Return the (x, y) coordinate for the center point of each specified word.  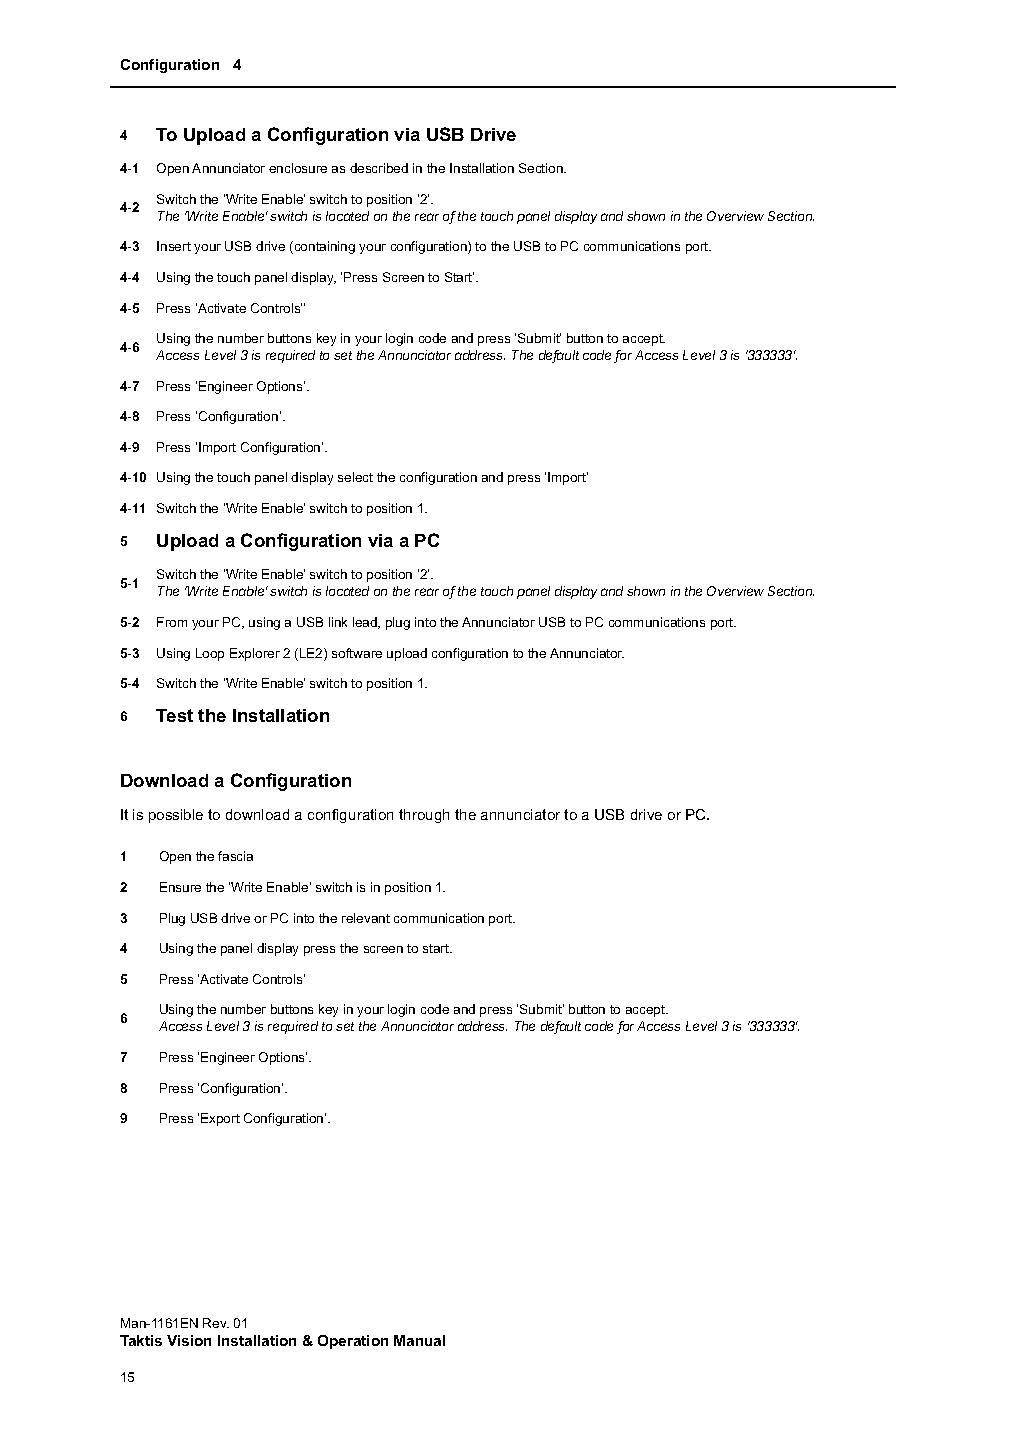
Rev (216, 1323)
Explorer (255, 654)
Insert (174, 246)
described (379, 168)
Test (174, 715)
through (424, 816)
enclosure (298, 168)
